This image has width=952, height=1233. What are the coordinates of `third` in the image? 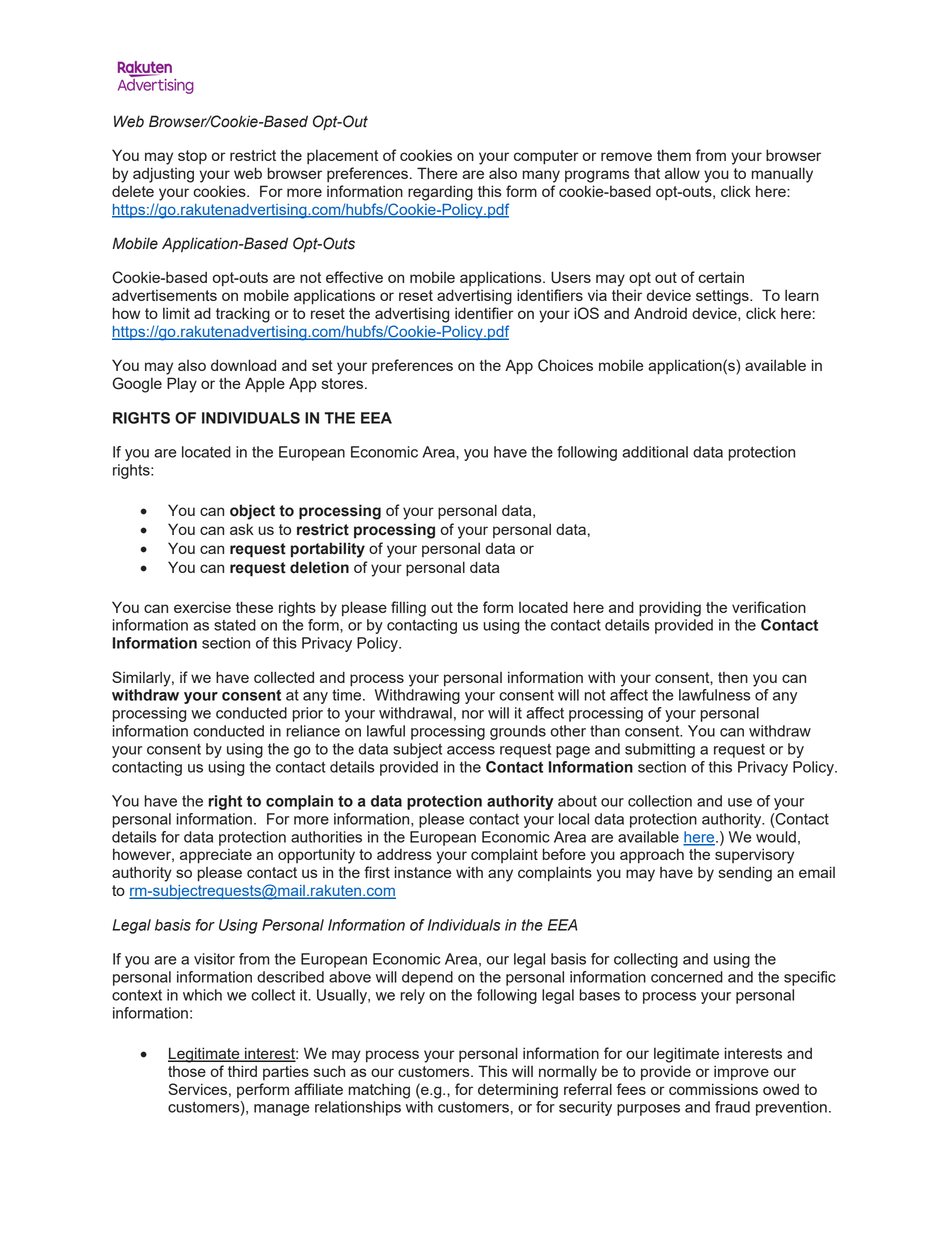 It's located at (242, 1071).
